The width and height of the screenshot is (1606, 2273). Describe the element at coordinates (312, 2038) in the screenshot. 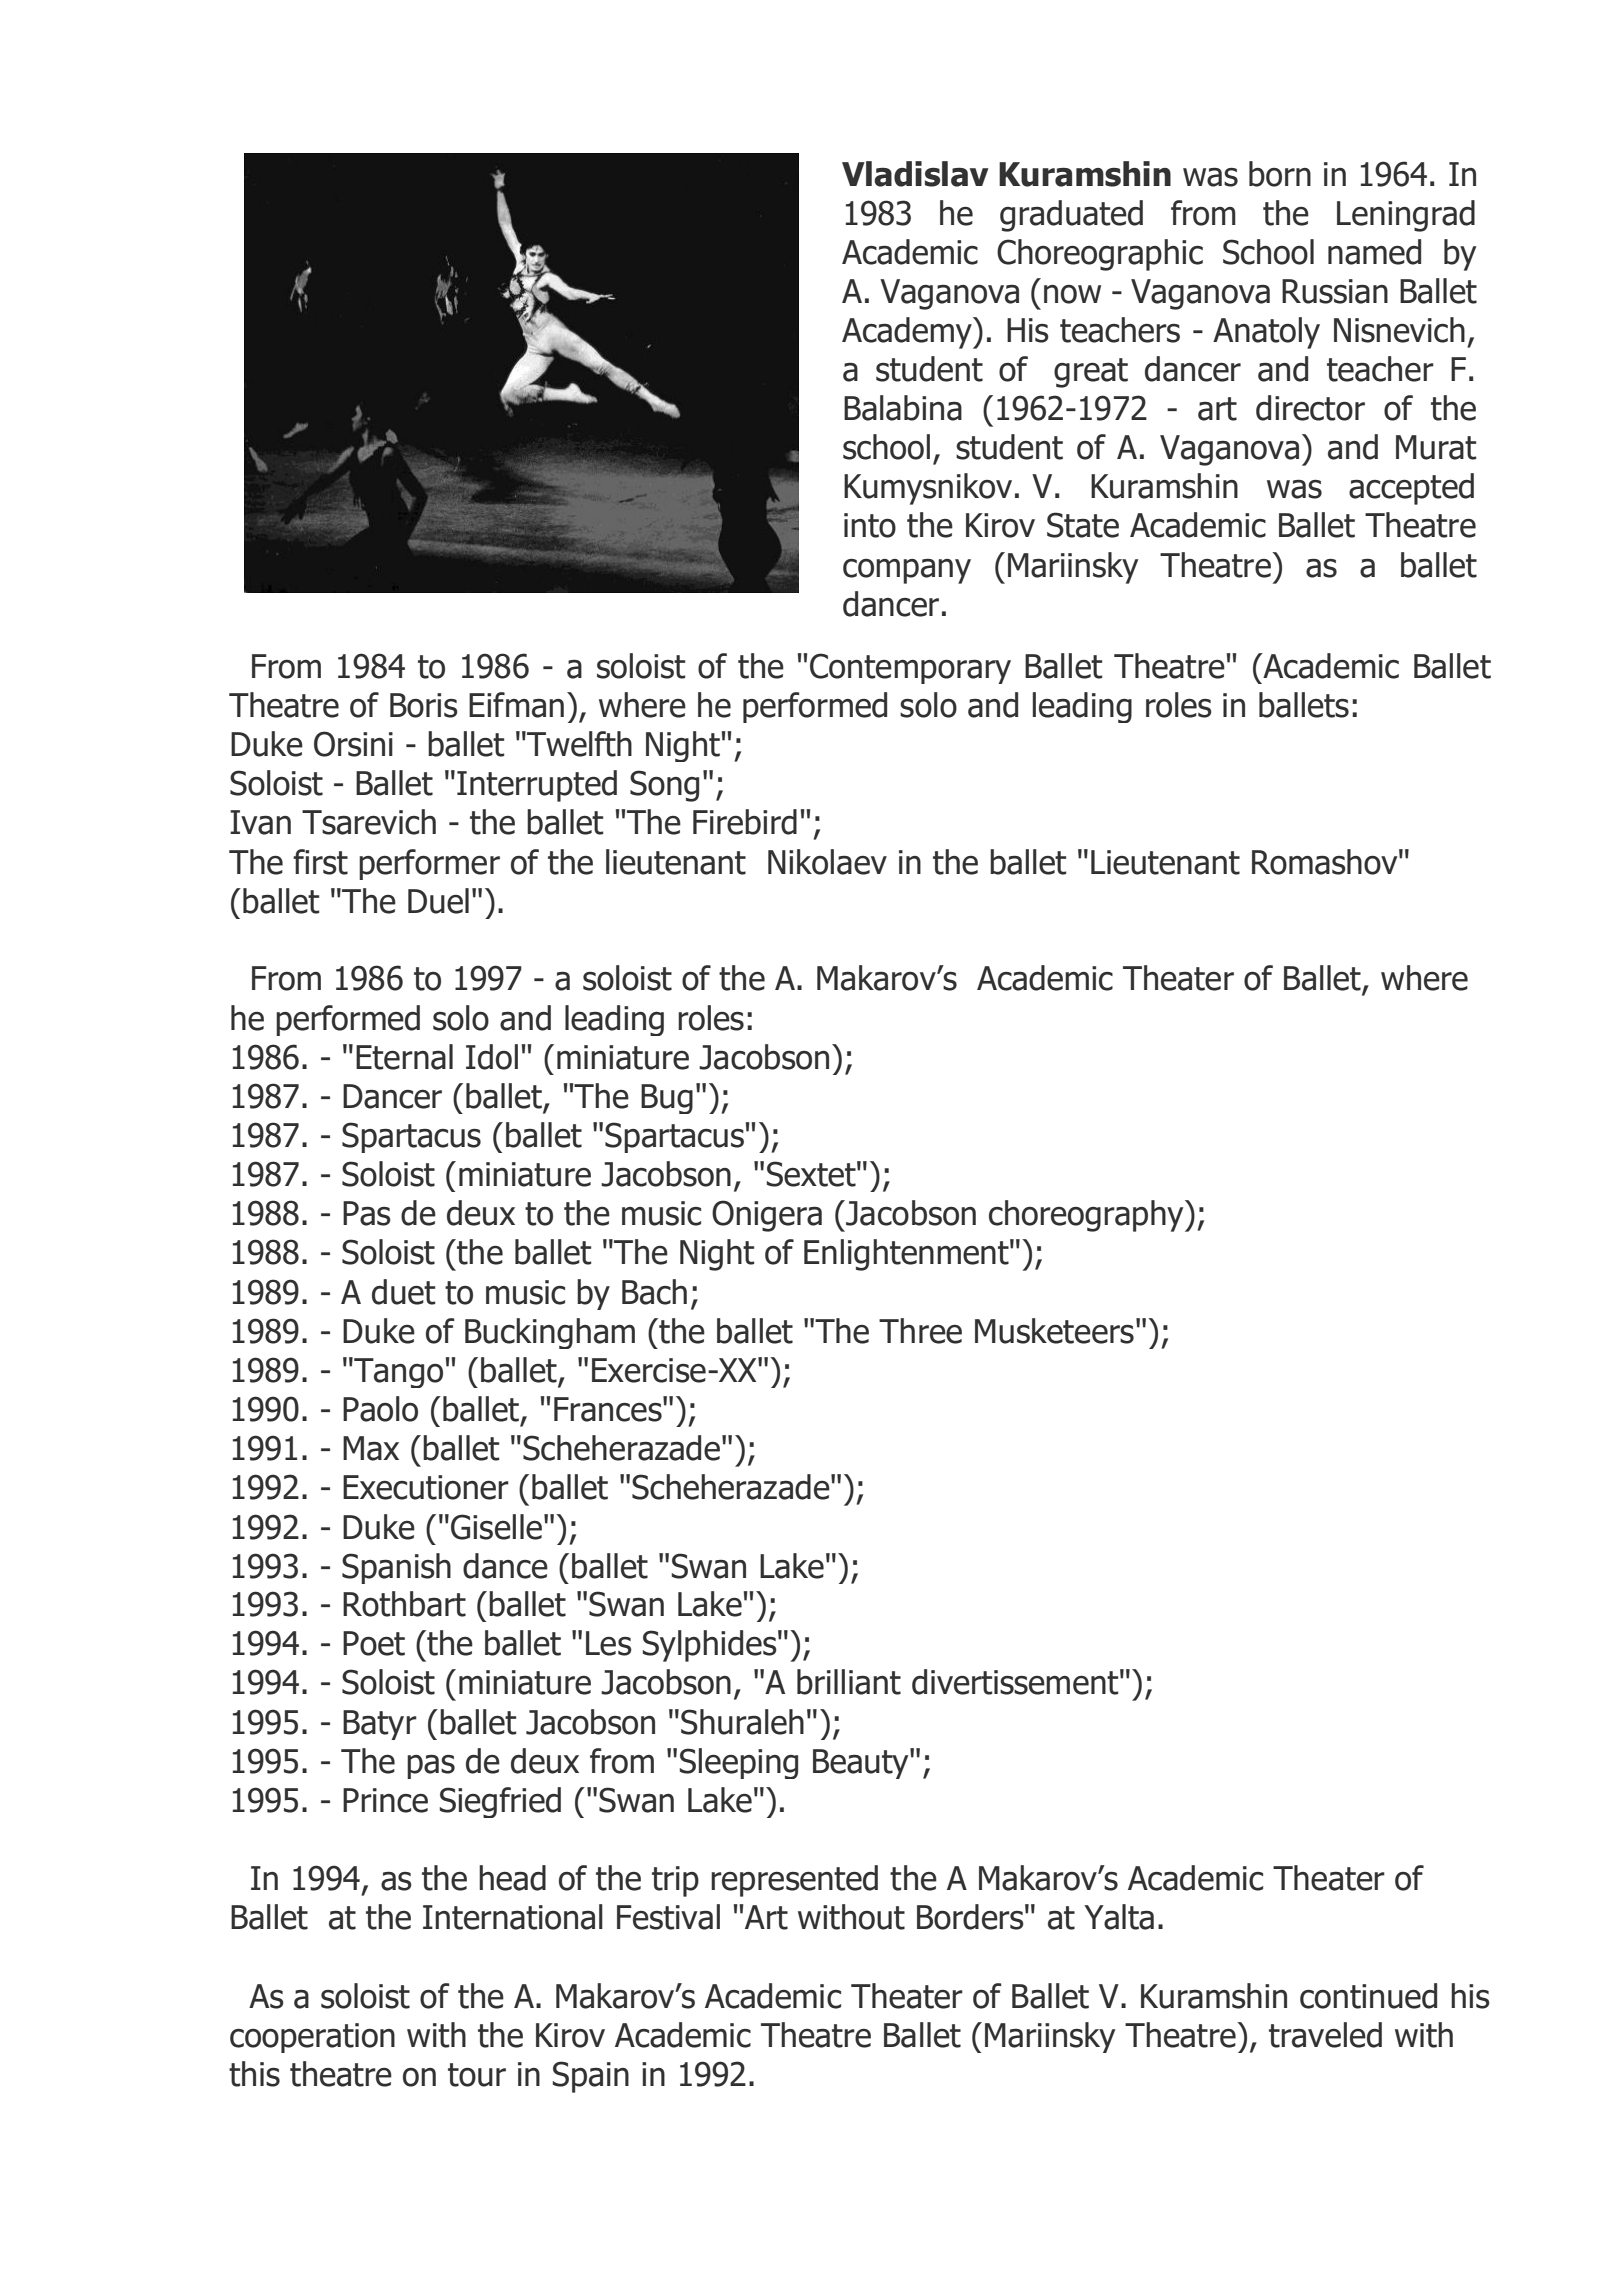

I see `cooperation` at that location.
